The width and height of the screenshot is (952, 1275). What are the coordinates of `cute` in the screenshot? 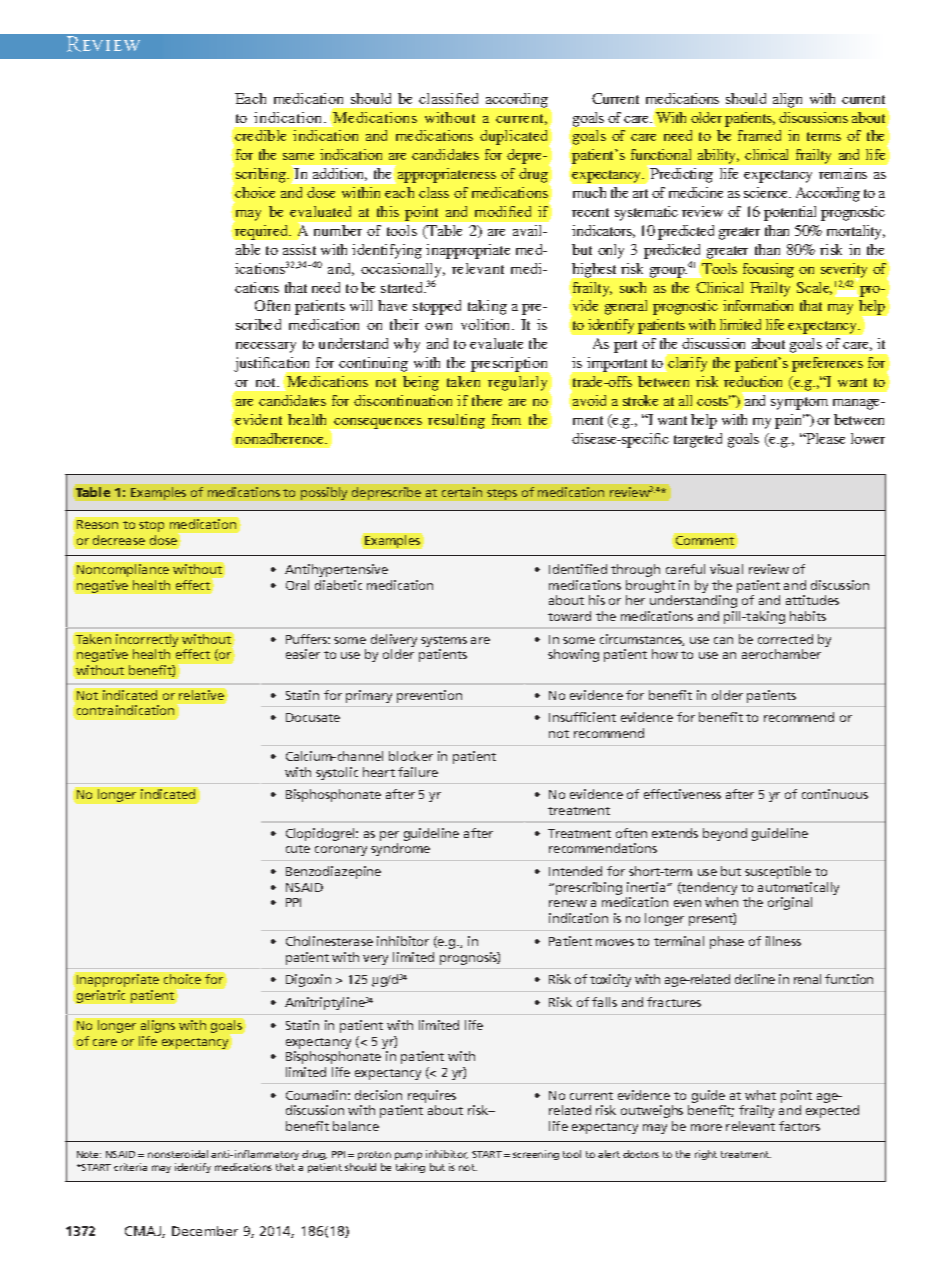 It's located at (298, 849).
